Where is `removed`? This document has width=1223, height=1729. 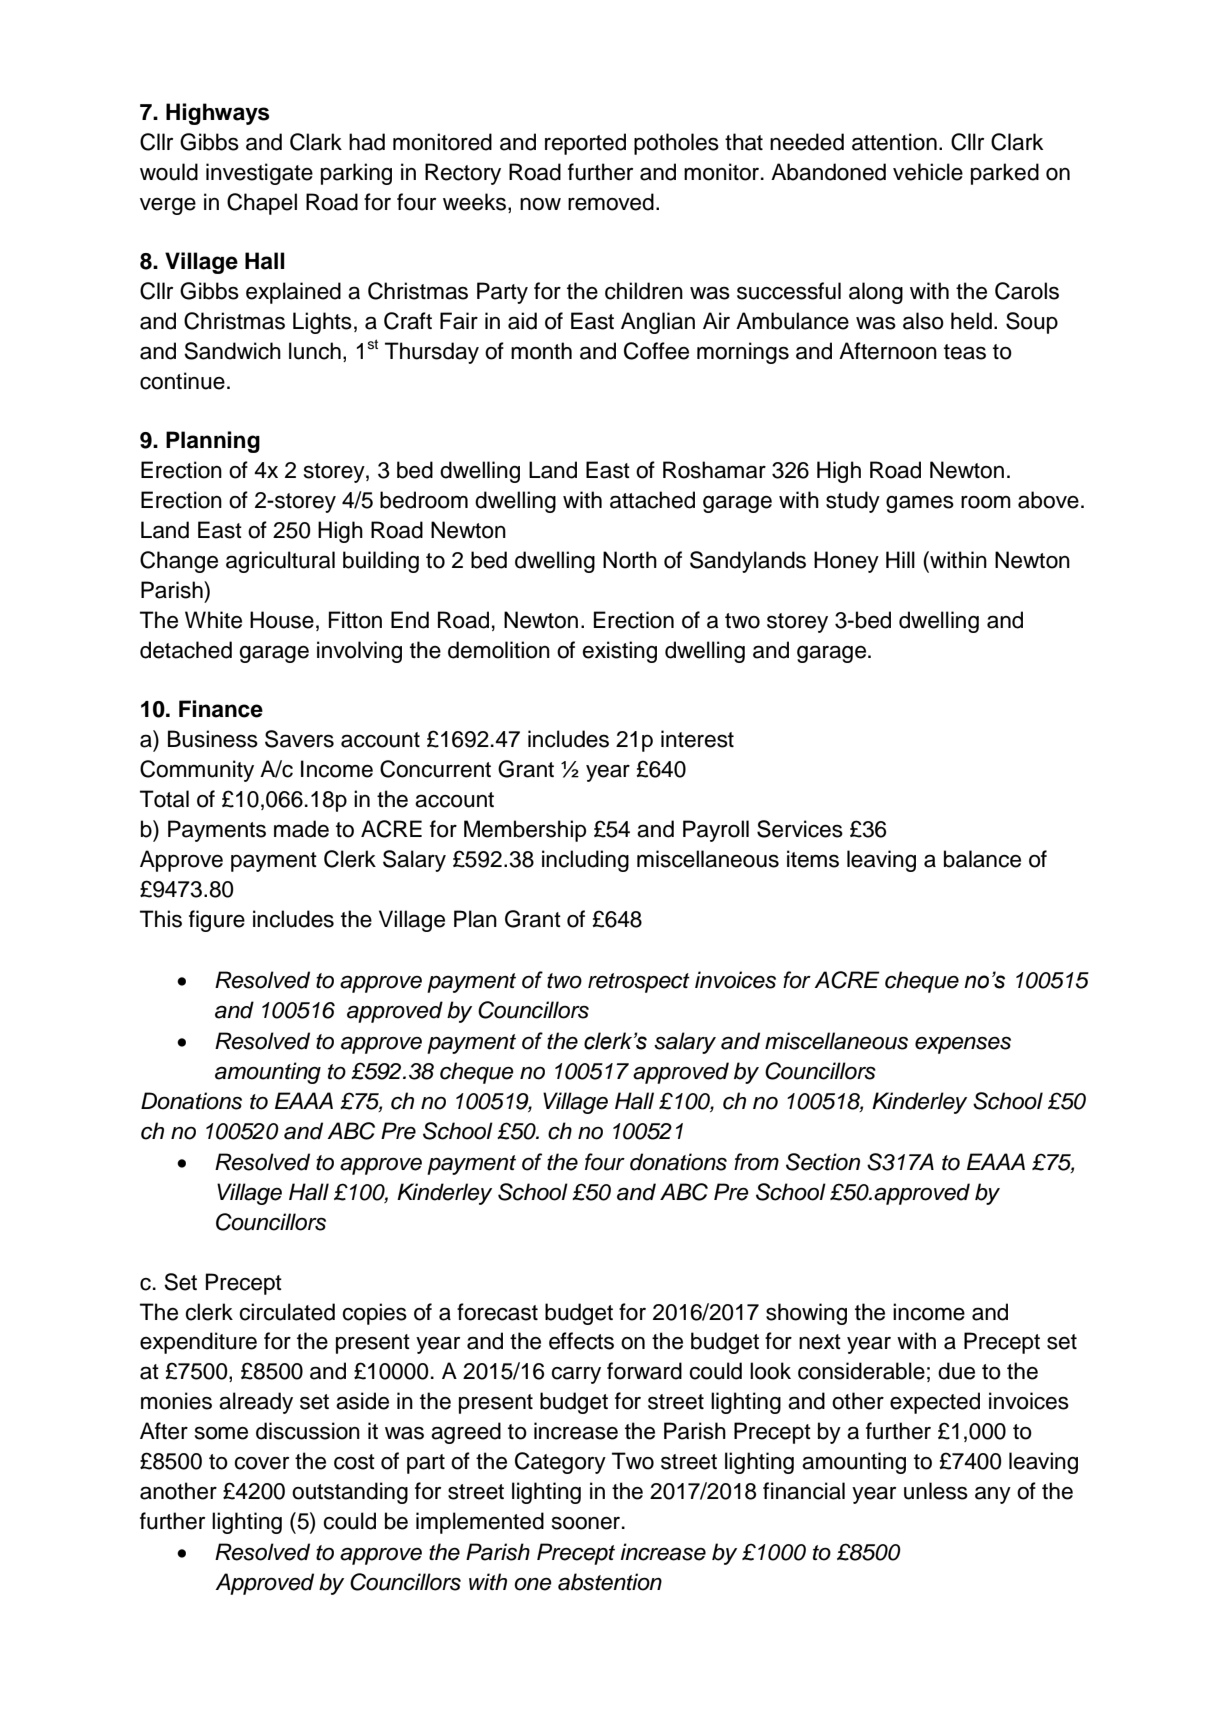
removed is located at coordinates (611, 202).
